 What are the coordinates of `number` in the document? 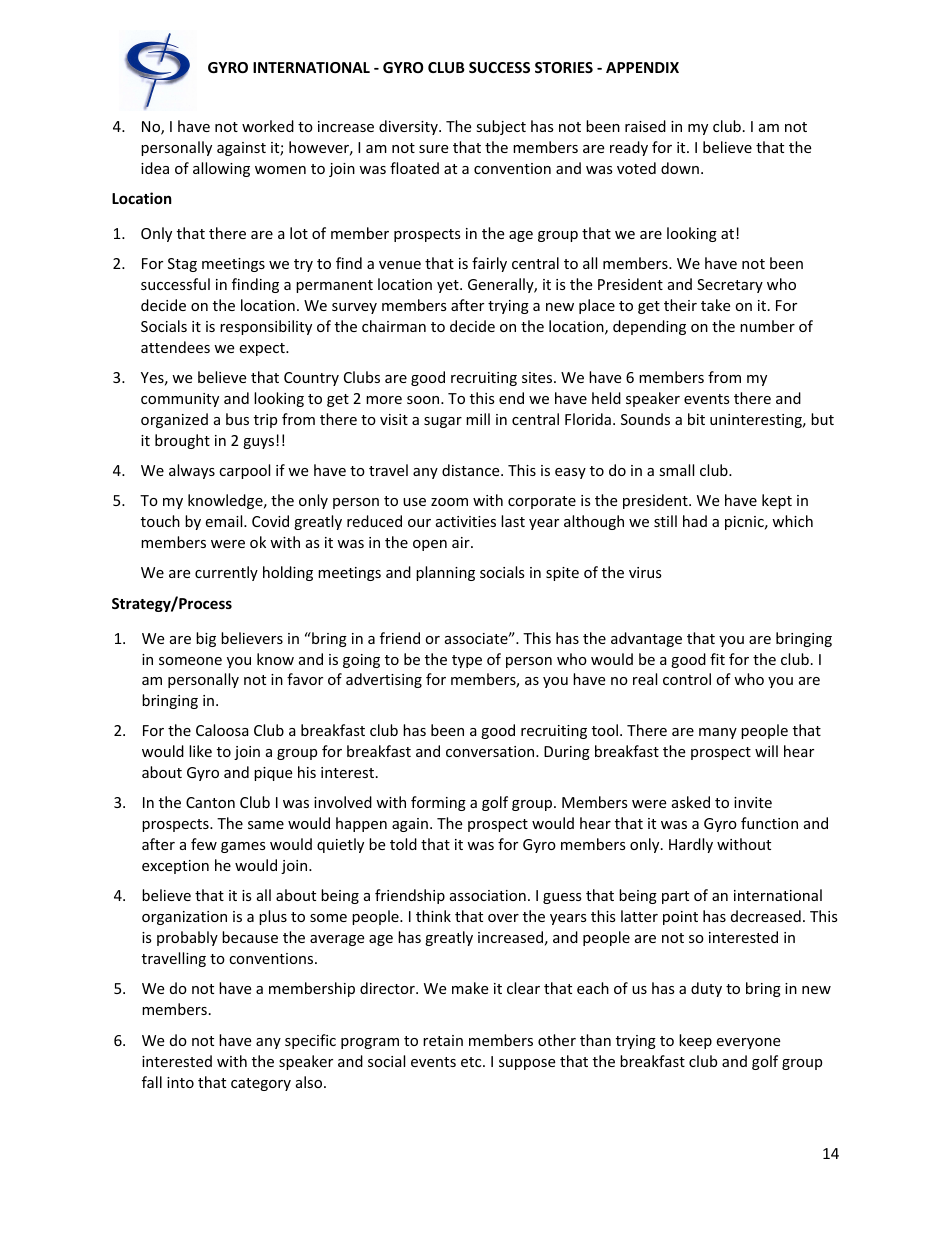 It's located at (767, 326).
